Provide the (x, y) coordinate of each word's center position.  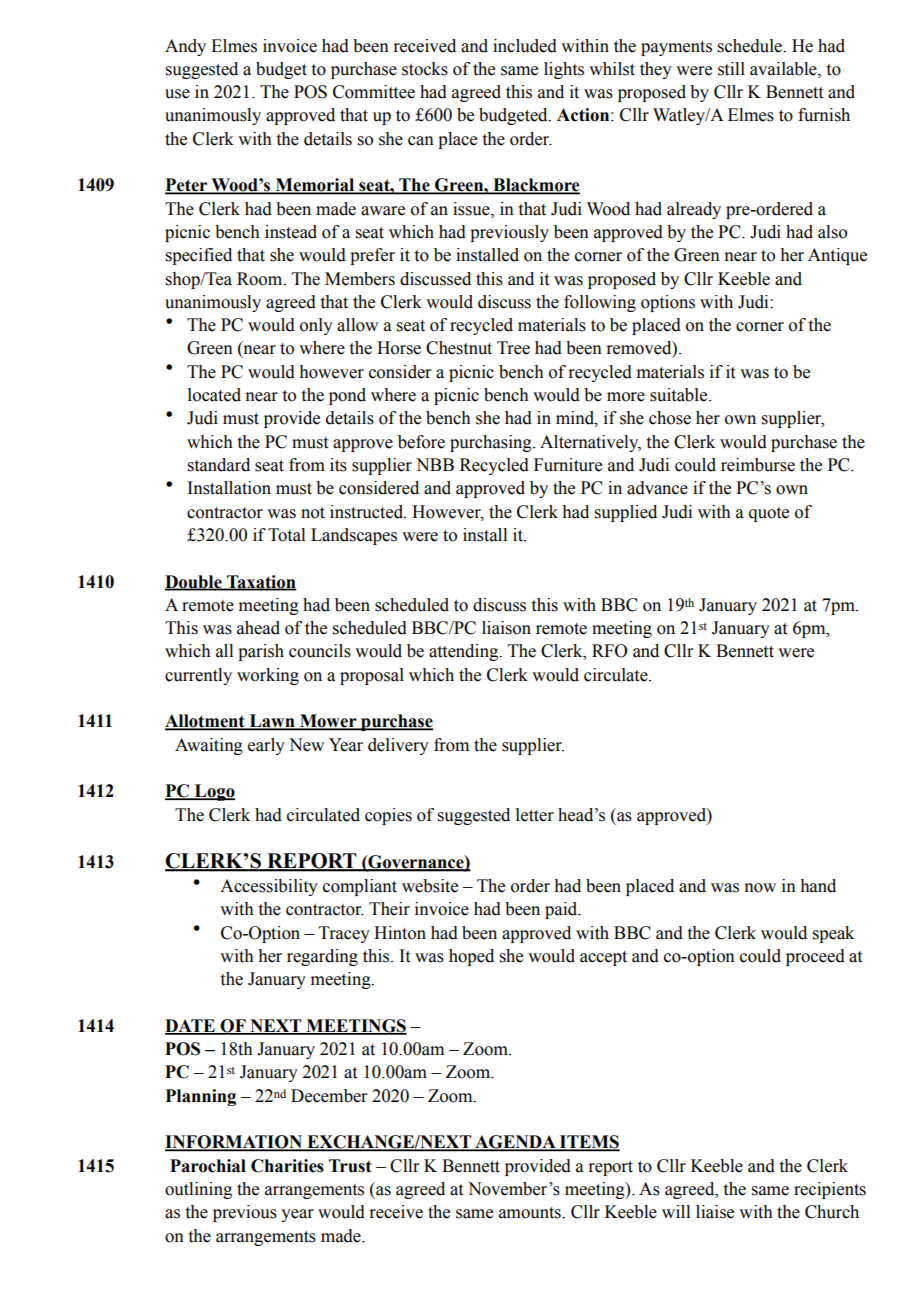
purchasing (492, 443)
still (731, 69)
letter (535, 815)
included (525, 46)
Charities (287, 1166)
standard (219, 465)
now (760, 888)
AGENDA (515, 1143)
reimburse (758, 465)
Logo (214, 792)
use (177, 94)
